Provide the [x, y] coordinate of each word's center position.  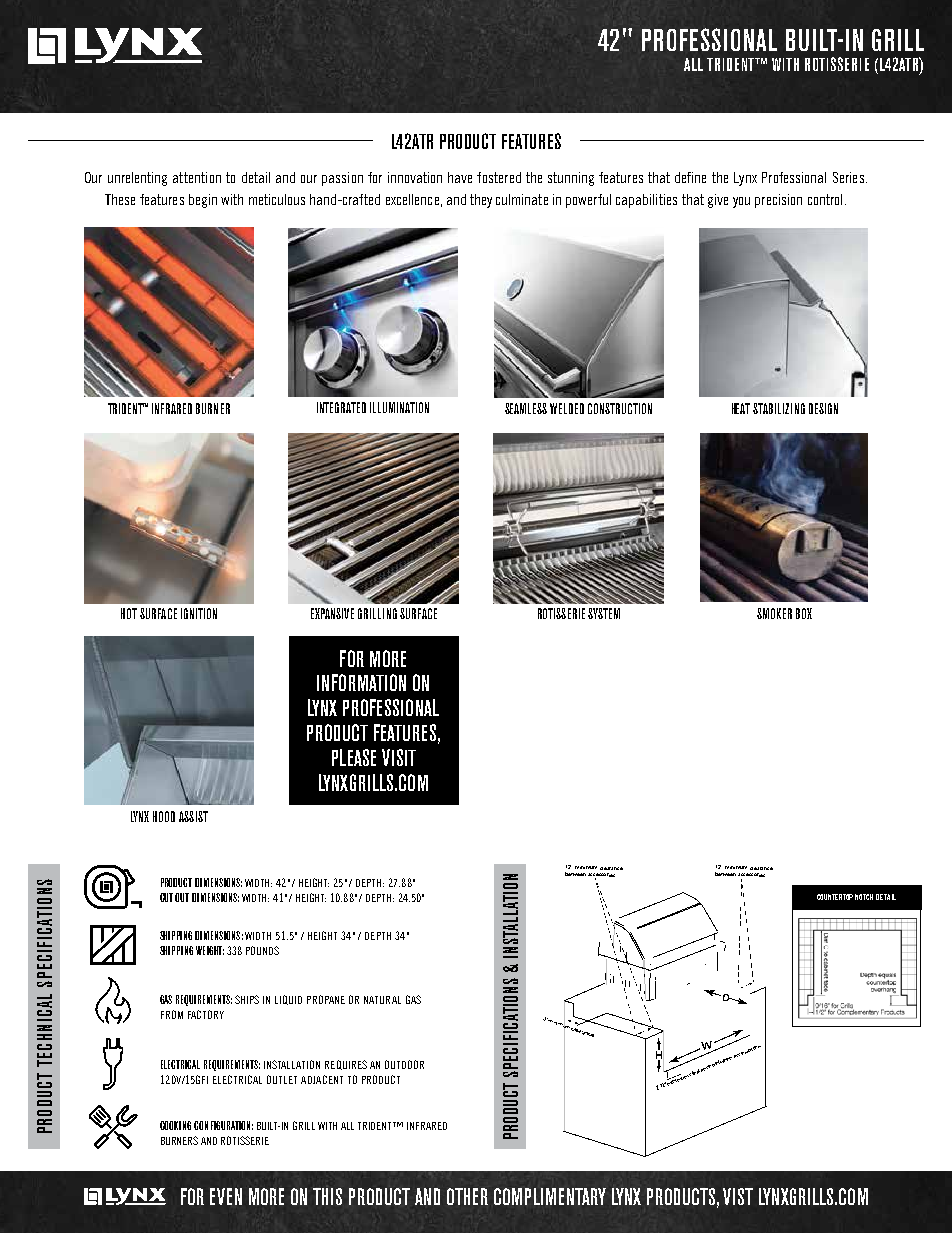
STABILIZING [779, 408]
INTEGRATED [341, 407]
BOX [804, 613]
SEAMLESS [526, 408]
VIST [738, 1196]
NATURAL [382, 1000]
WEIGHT [210, 950]
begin [203, 201]
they [481, 201]
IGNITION [199, 613]
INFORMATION [361, 682]
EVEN [226, 1196]
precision [778, 201]
